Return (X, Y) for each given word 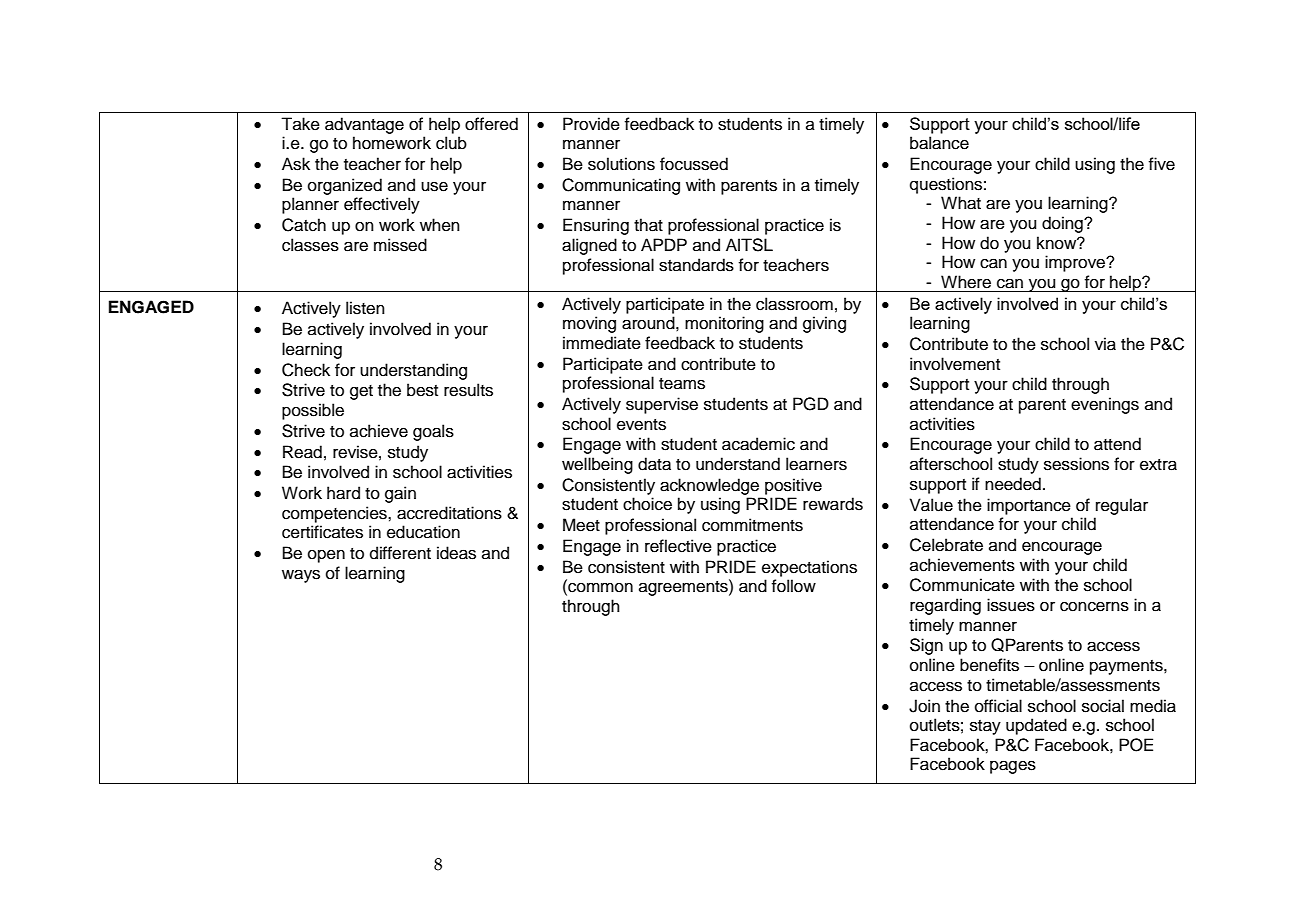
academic (758, 444)
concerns (1094, 606)
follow (794, 586)
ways (301, 576)
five (1162, 164)
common (599, 588)
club (451, 143)
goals (433, 432)
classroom (794, 304)
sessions (1076, 464)
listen (365, 308)
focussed (694, 164)
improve (1076, 263)
